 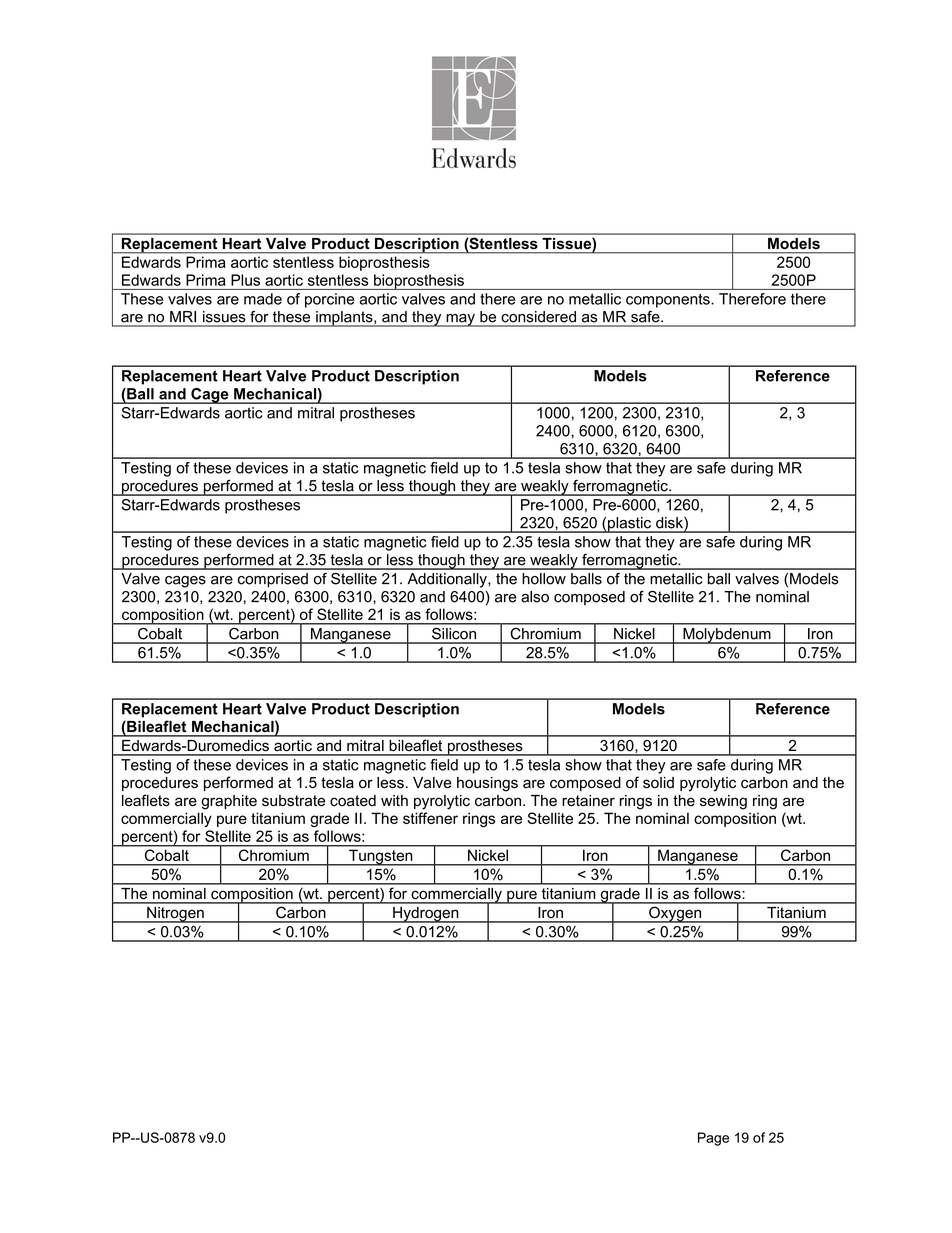 I want to click on Plus, so click(x=245, y=280).
